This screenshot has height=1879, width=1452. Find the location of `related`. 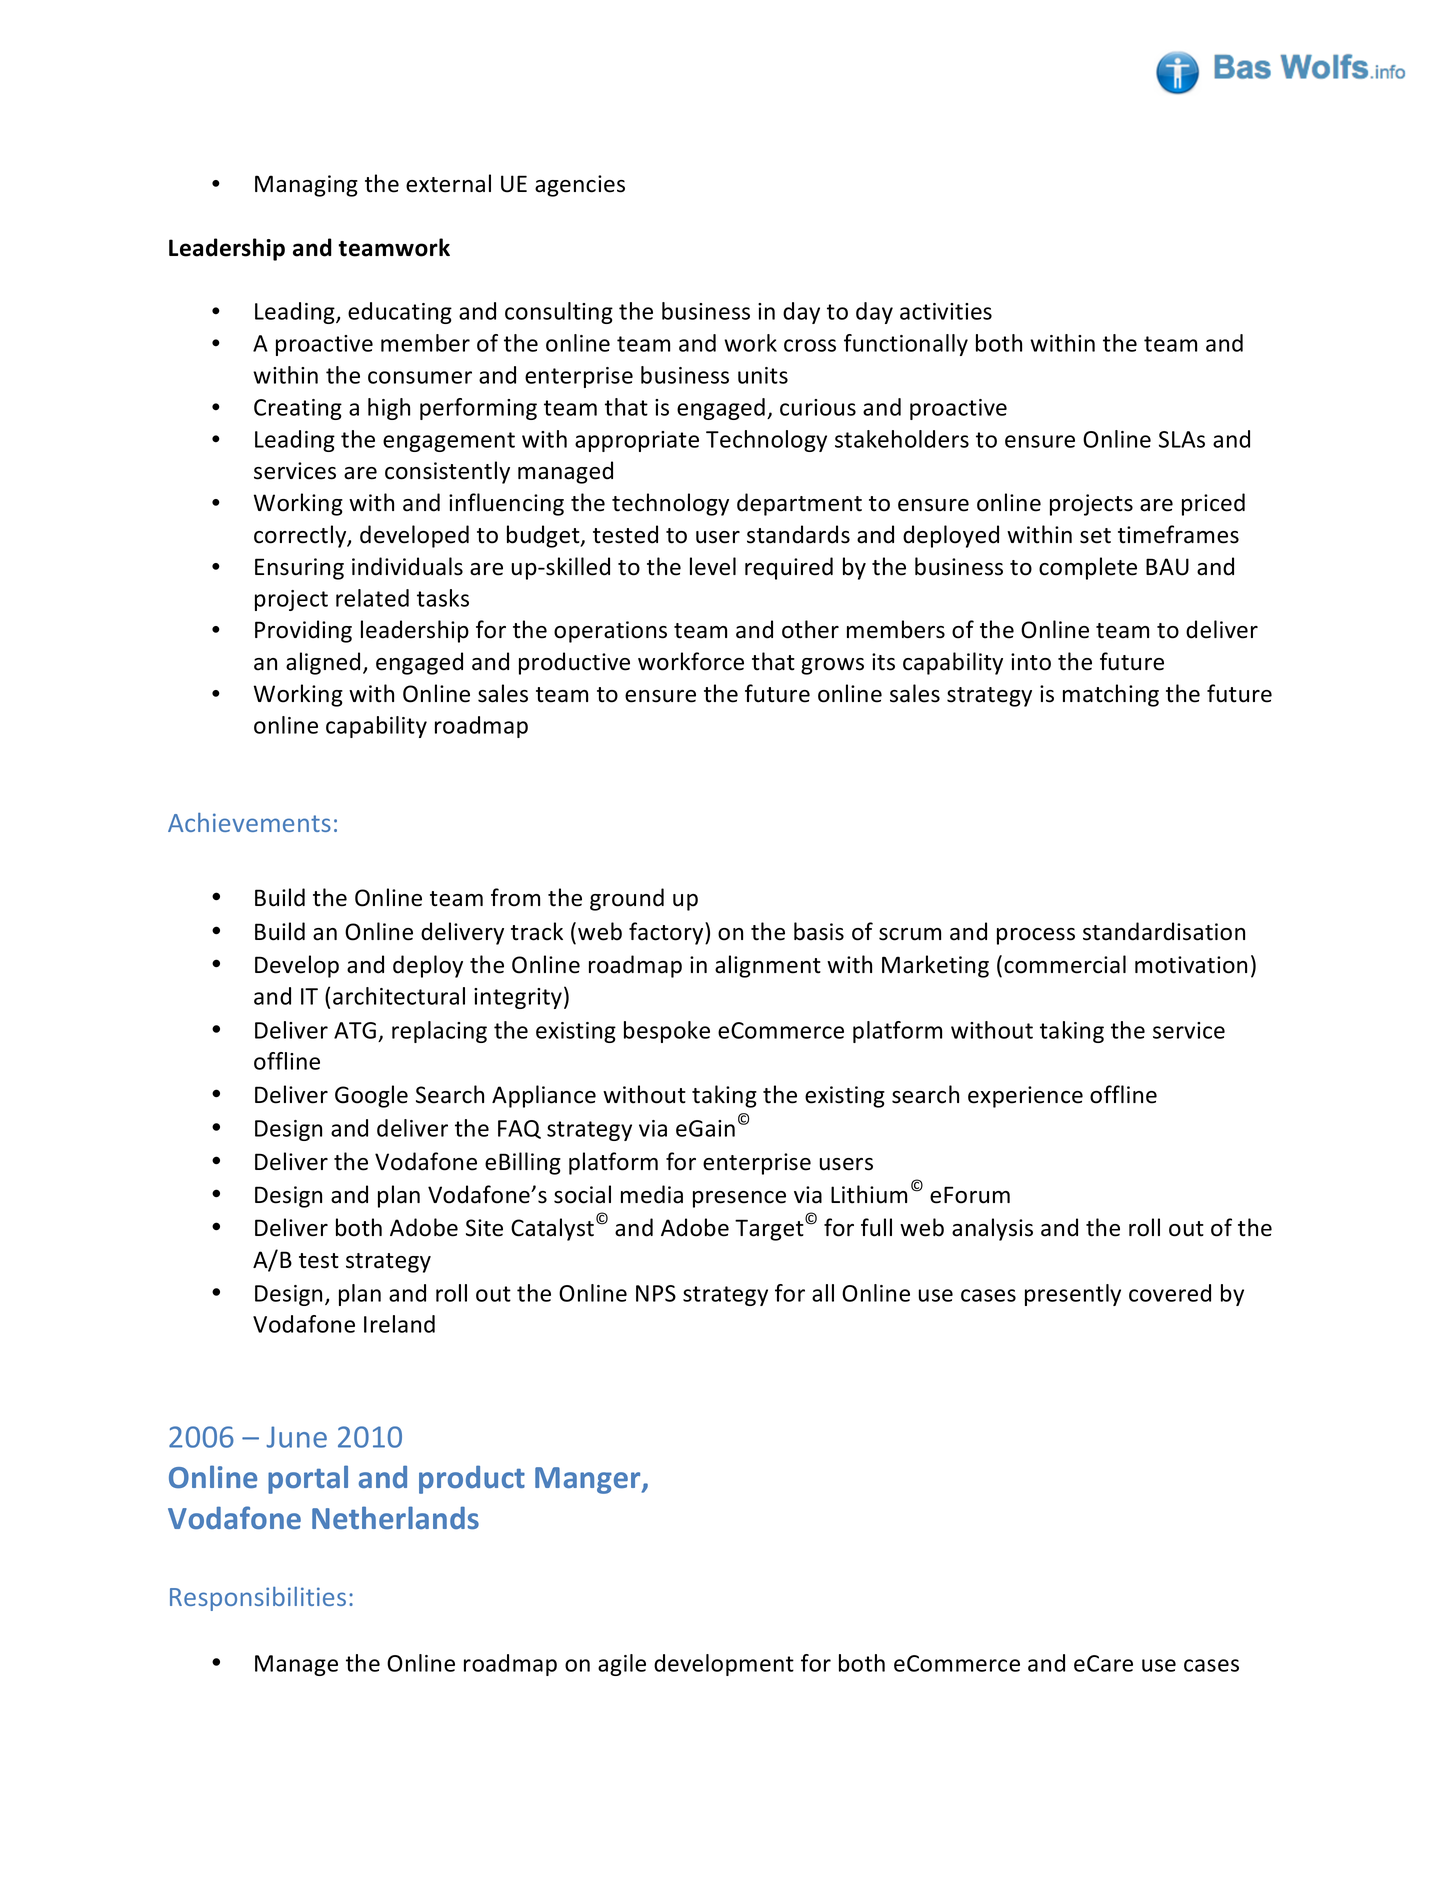

related is located at coordinates (372, 598).
